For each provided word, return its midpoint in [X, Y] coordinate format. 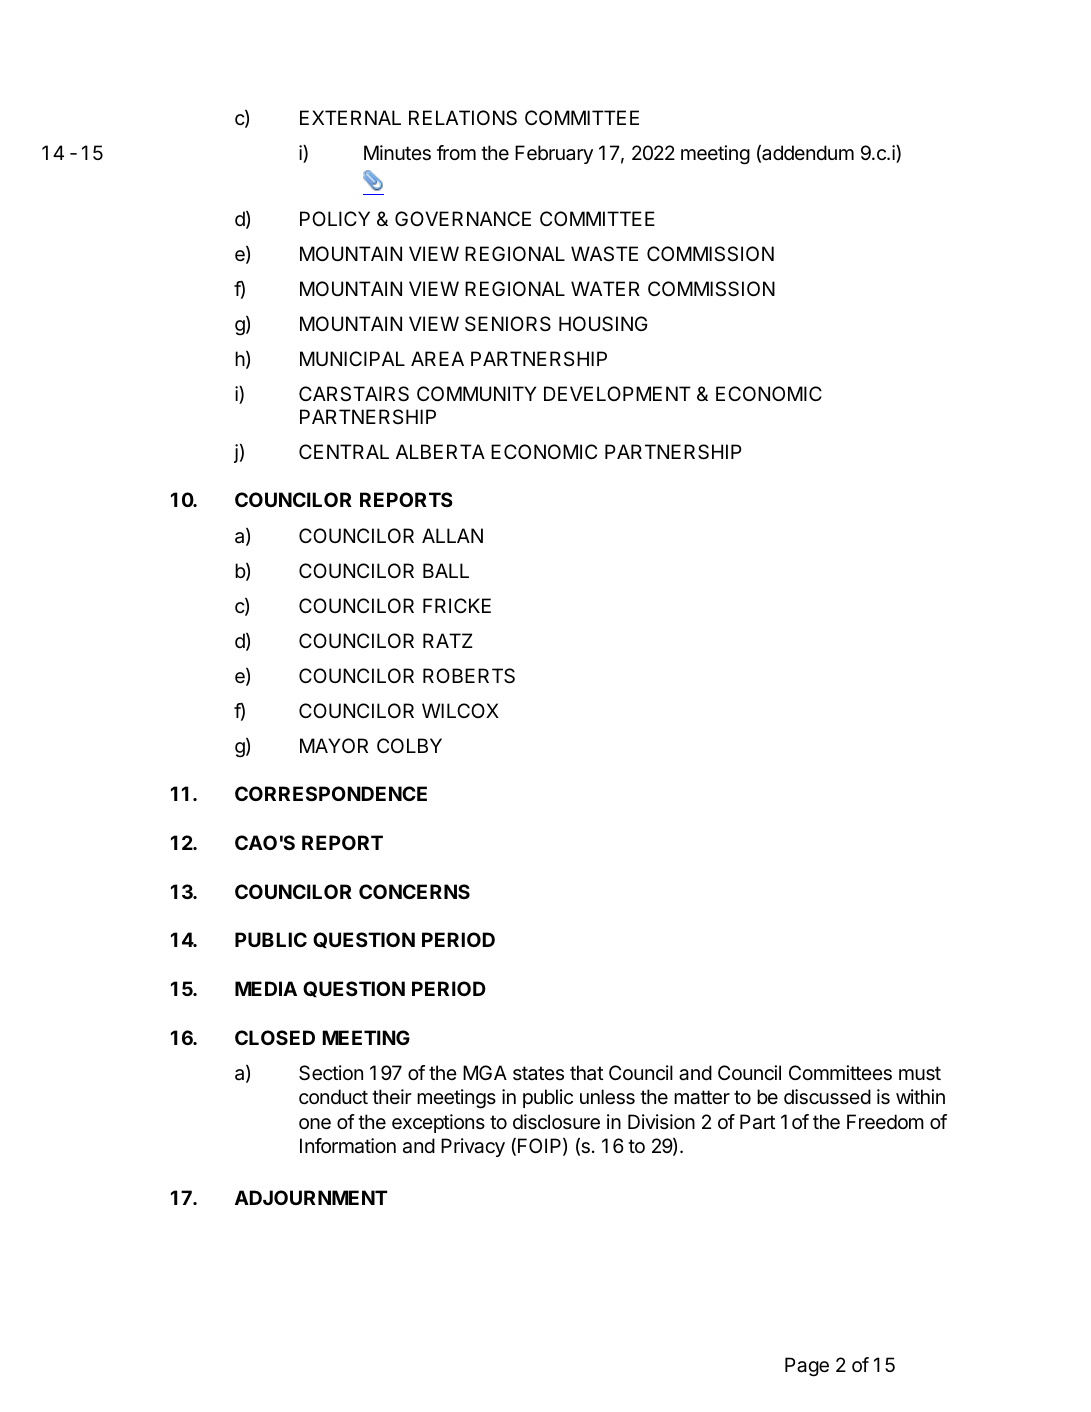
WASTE [604, 254]
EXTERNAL [350, 117]
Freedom [885, 1122]
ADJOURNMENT [311, 1197]
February [554, 154]
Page [807, 1367]
